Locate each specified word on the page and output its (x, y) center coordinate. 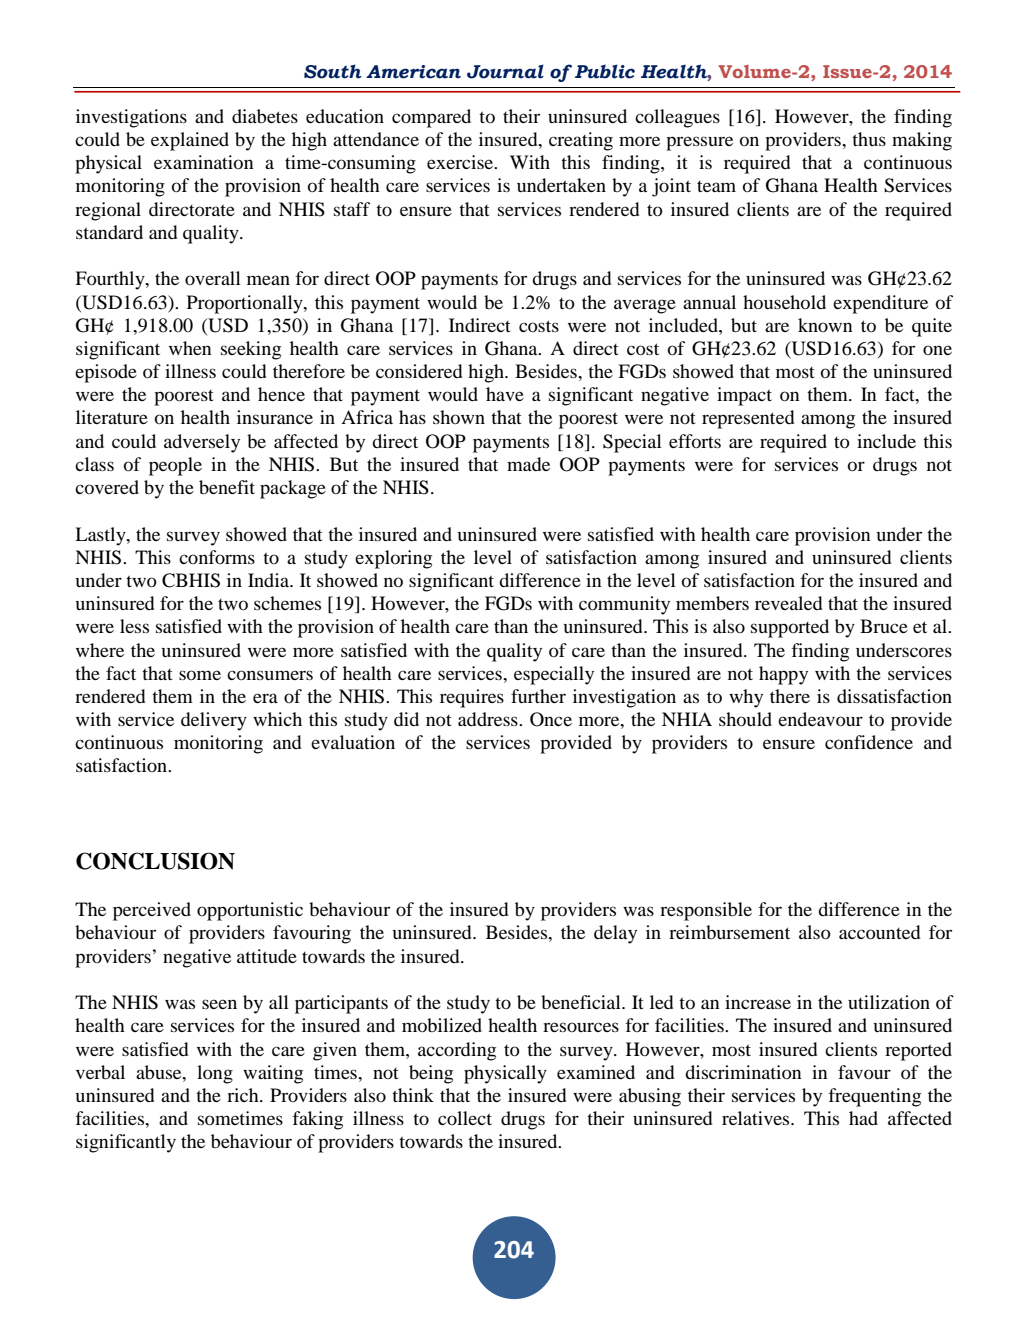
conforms (217, 557)
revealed (788, 603)
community (624, 605)
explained (190, 141)
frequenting (874, 1097)
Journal (505, 71)
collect (465, 1118)
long (215, 1074)
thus (869, 139)
